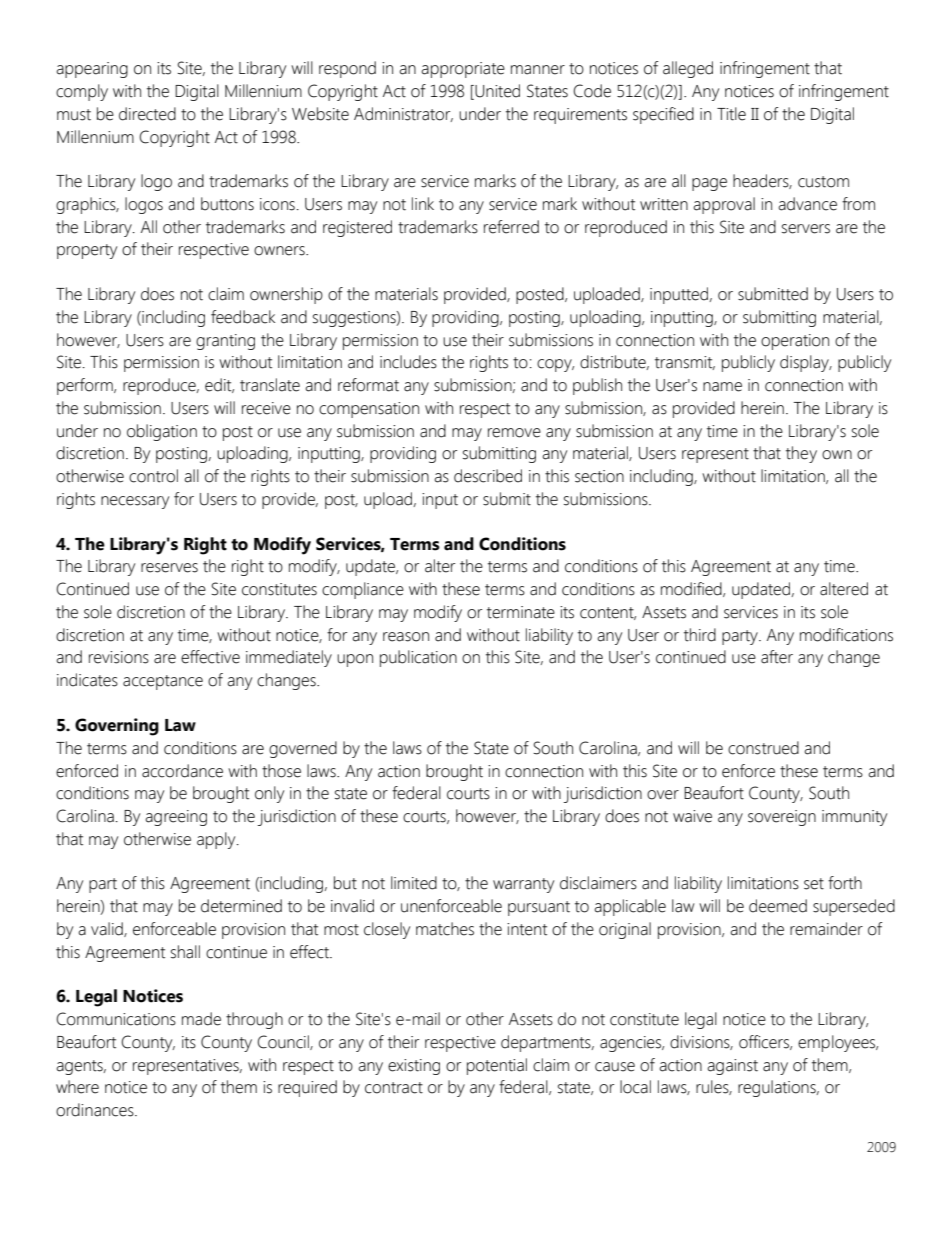 The width and height of the screenshot is (952, 1233). Describe the element at coordinates (147, 114) in the screenshot. I see `directed` at that location.
